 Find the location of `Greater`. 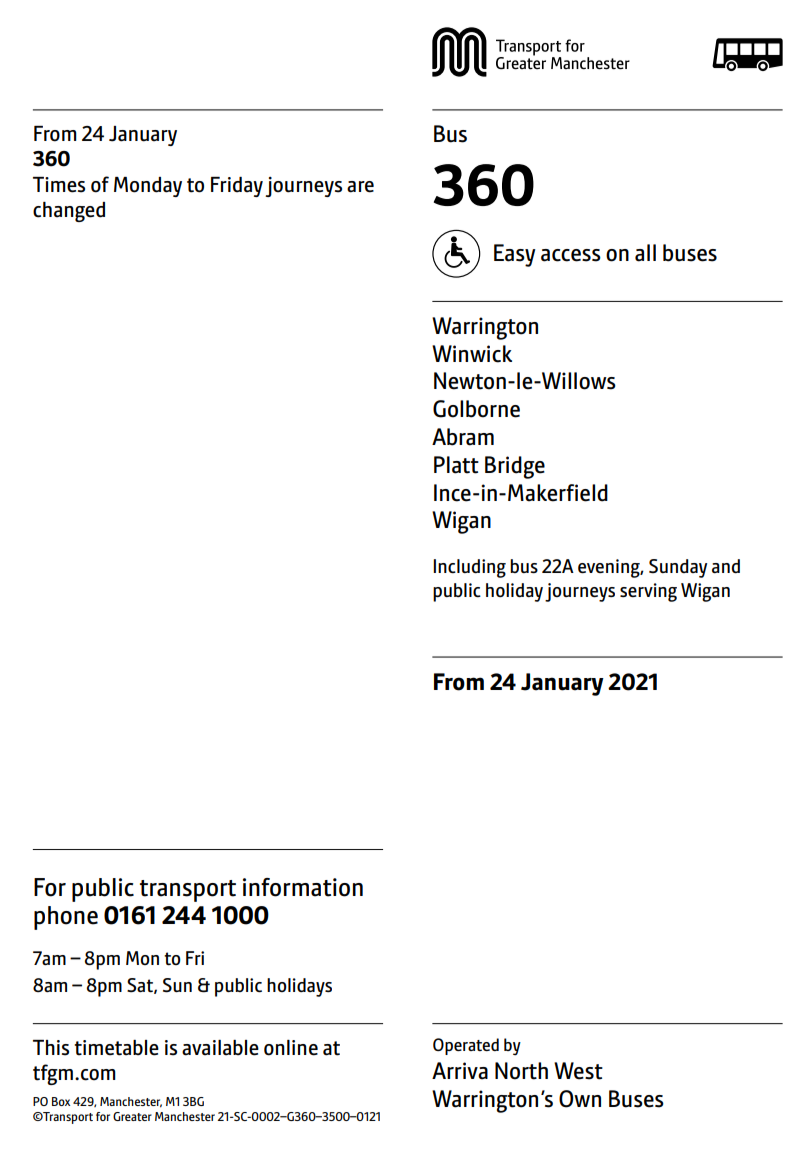

Greater is located at coordinates (132, 1116).
